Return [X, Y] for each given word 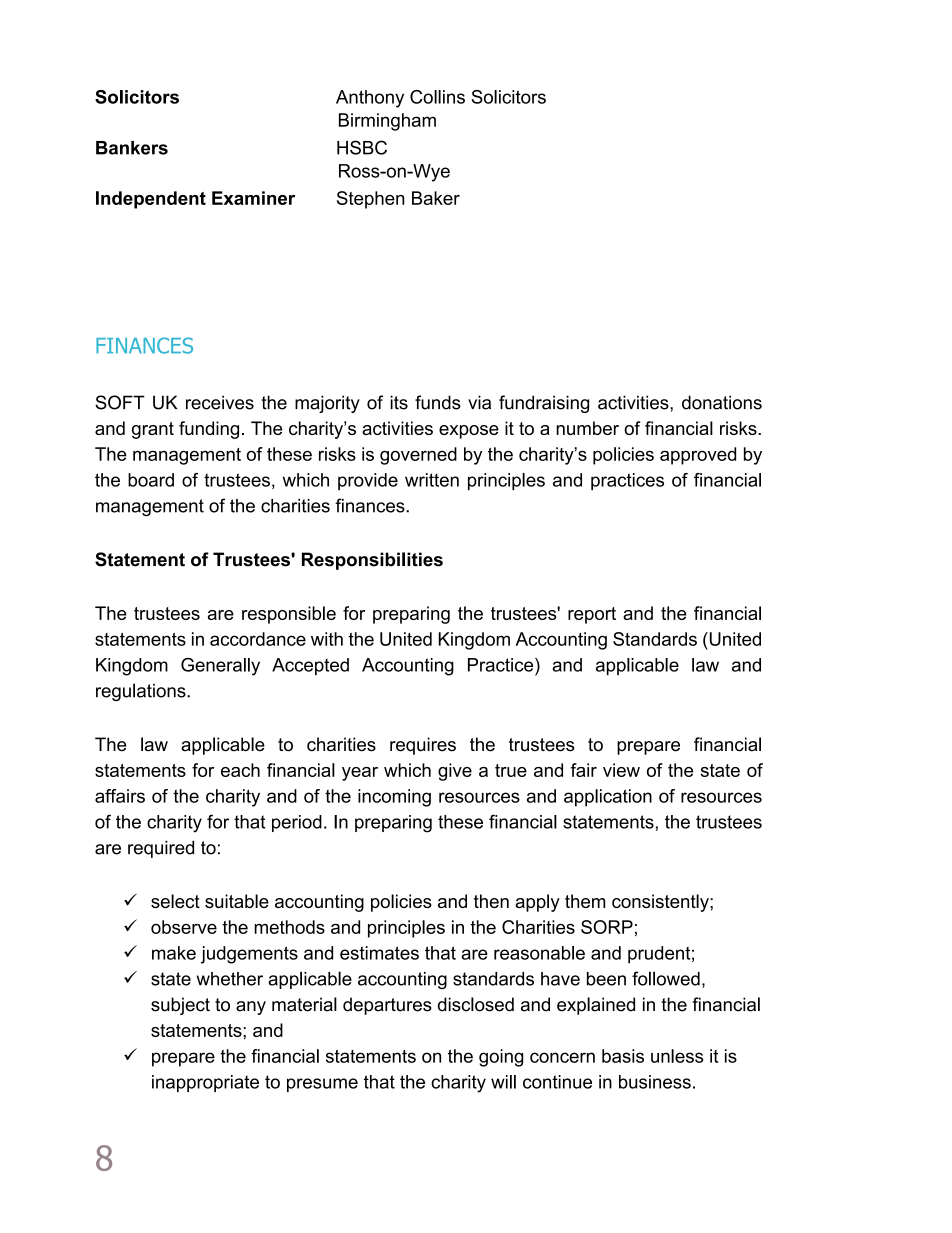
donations [722, 402]
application [608, 798]
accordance [258, 639]
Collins [437, 97]
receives [220, 402]
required [161, 849]
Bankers [132, 148]
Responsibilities [372, 561]
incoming [394, 798]
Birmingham [387, 122]
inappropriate [205, 1083]
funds [438, 402]
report [592, 615]
